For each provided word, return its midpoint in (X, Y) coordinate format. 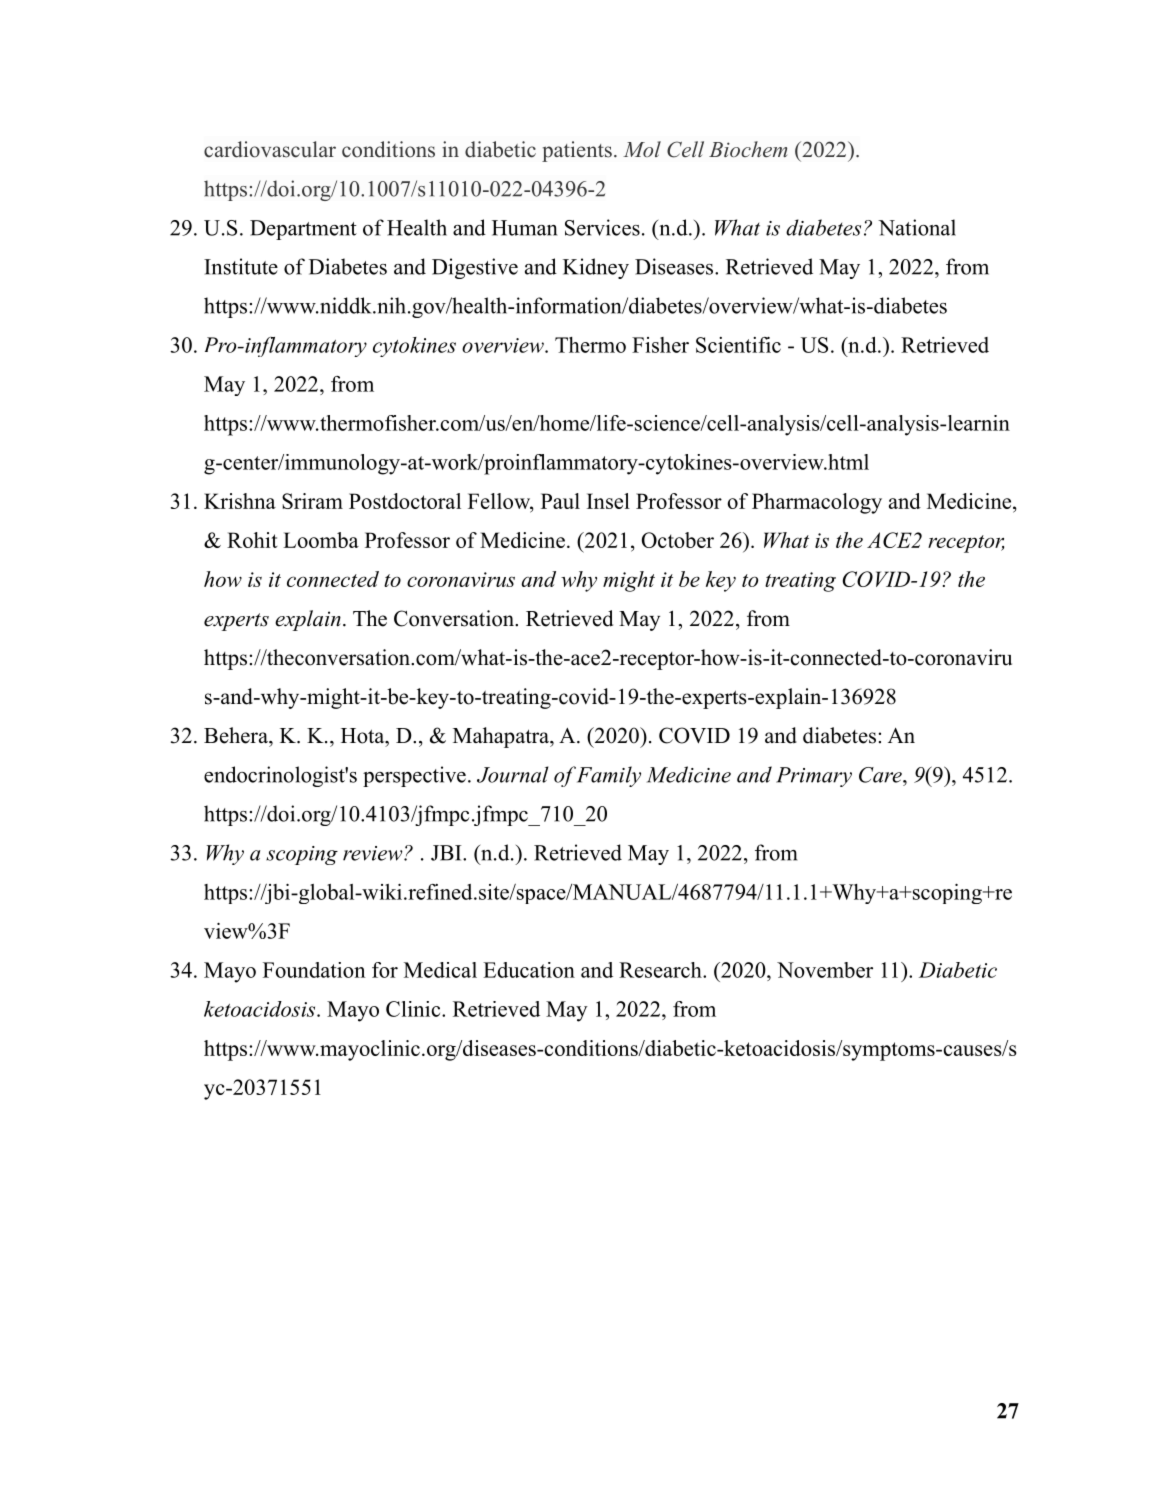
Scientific (738, 345)
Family (609, 776)
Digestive (475, 268)
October (678, 540)
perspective (414, 776)
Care (881, 775)
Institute (241, 266)
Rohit (252, 540)
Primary (814, 777)
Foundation (314, 970)
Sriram (312, 501)
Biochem (748, 149)
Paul (560, 501)
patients (577, 151)
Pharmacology (817, 503)
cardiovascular (270, 149)
